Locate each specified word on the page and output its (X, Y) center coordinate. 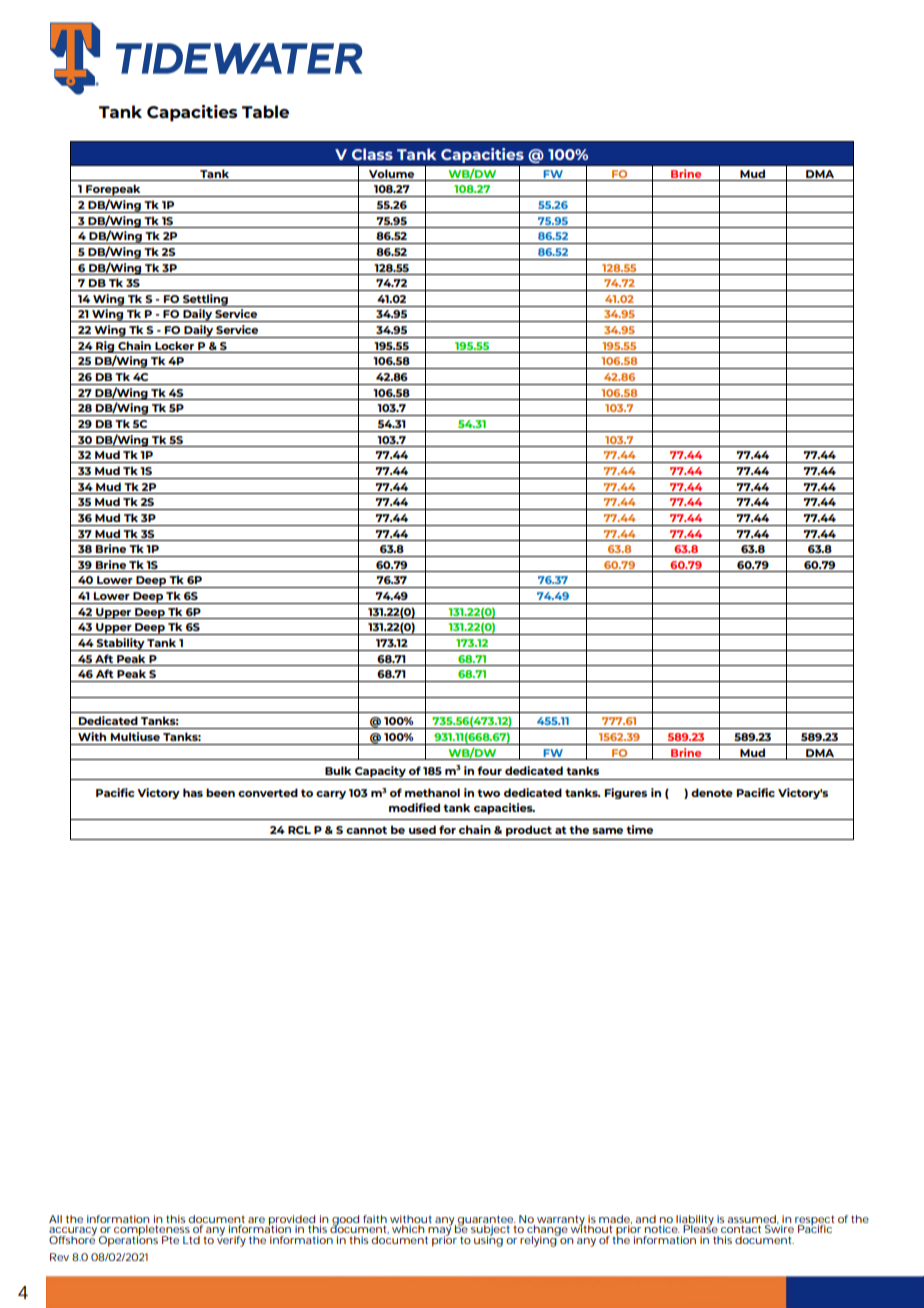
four (489, 770)
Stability (121, 644)
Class (372, 154)
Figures (625, 793)
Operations (128, 1240)
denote (712, 792)
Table (265, 111)
